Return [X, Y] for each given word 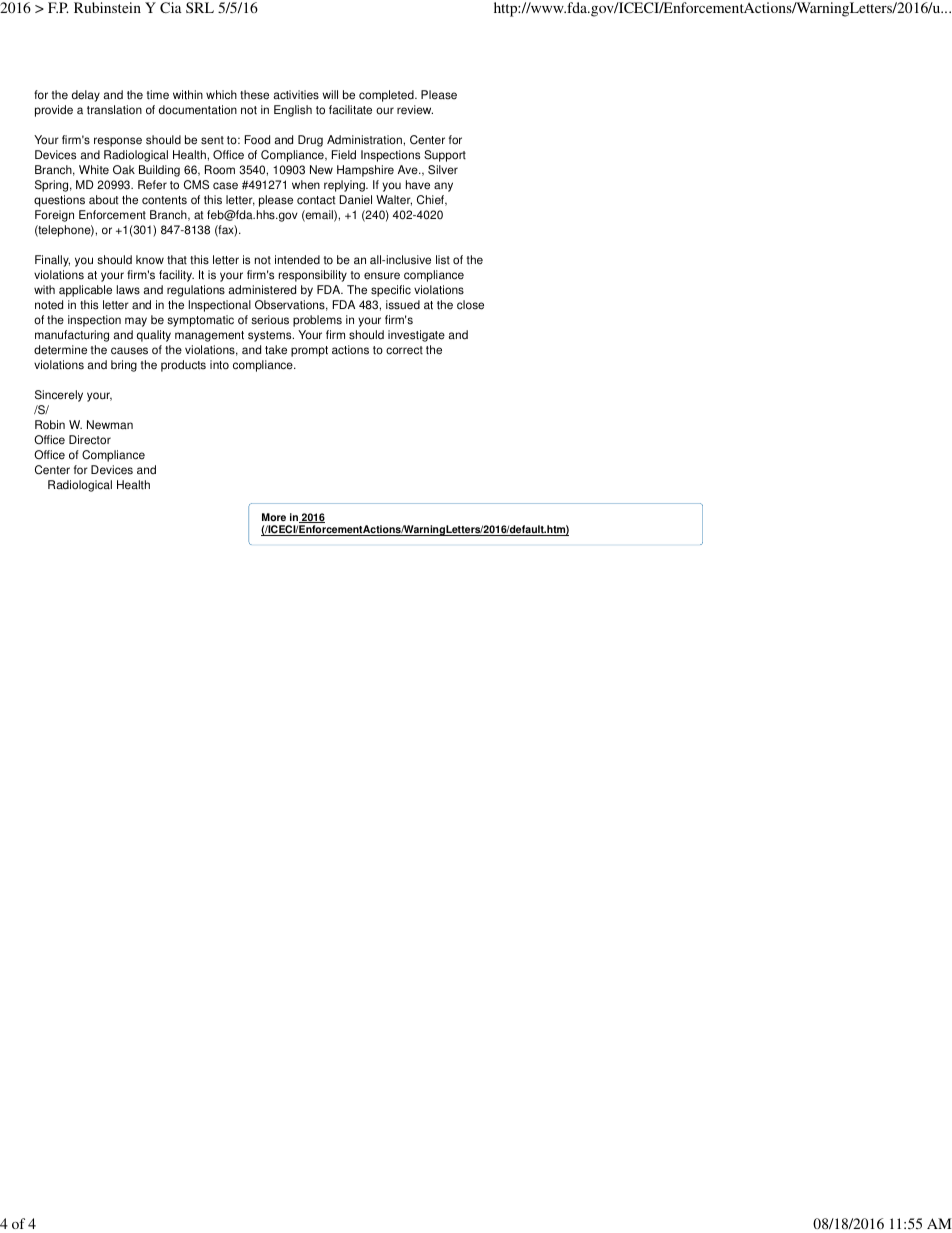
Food [257, 140]
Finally [52, 261]
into [219, 365]
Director [90, 440]
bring [124, 366]
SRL [200, 7]
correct [404, 350]
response [118, 142]
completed [387, 96]
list [443, 260]
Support [445, 156]
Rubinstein [107, 7]
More [274, 517]
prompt [309, 351]
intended [297, 260]
